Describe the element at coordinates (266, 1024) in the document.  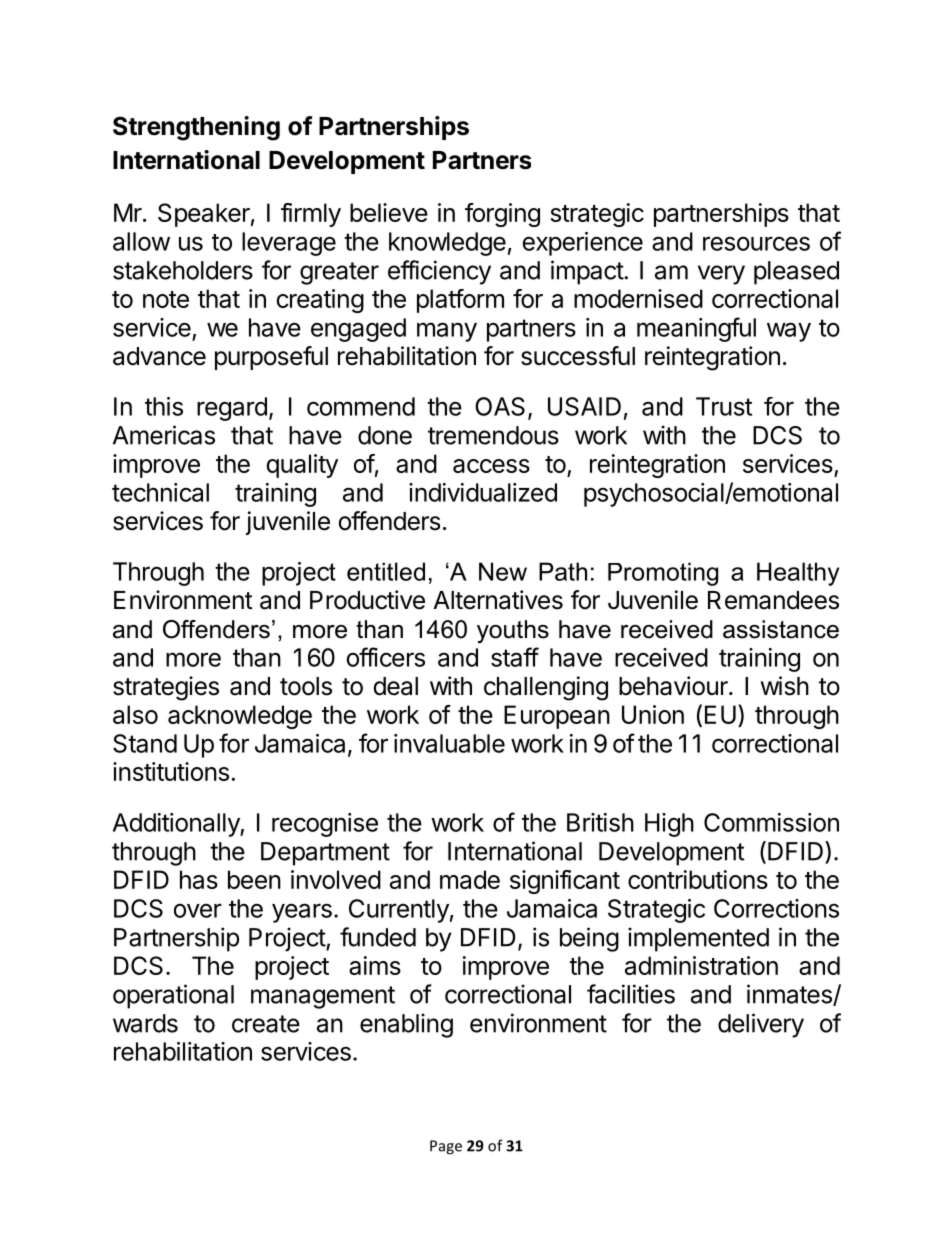
I see `create` at that location.
